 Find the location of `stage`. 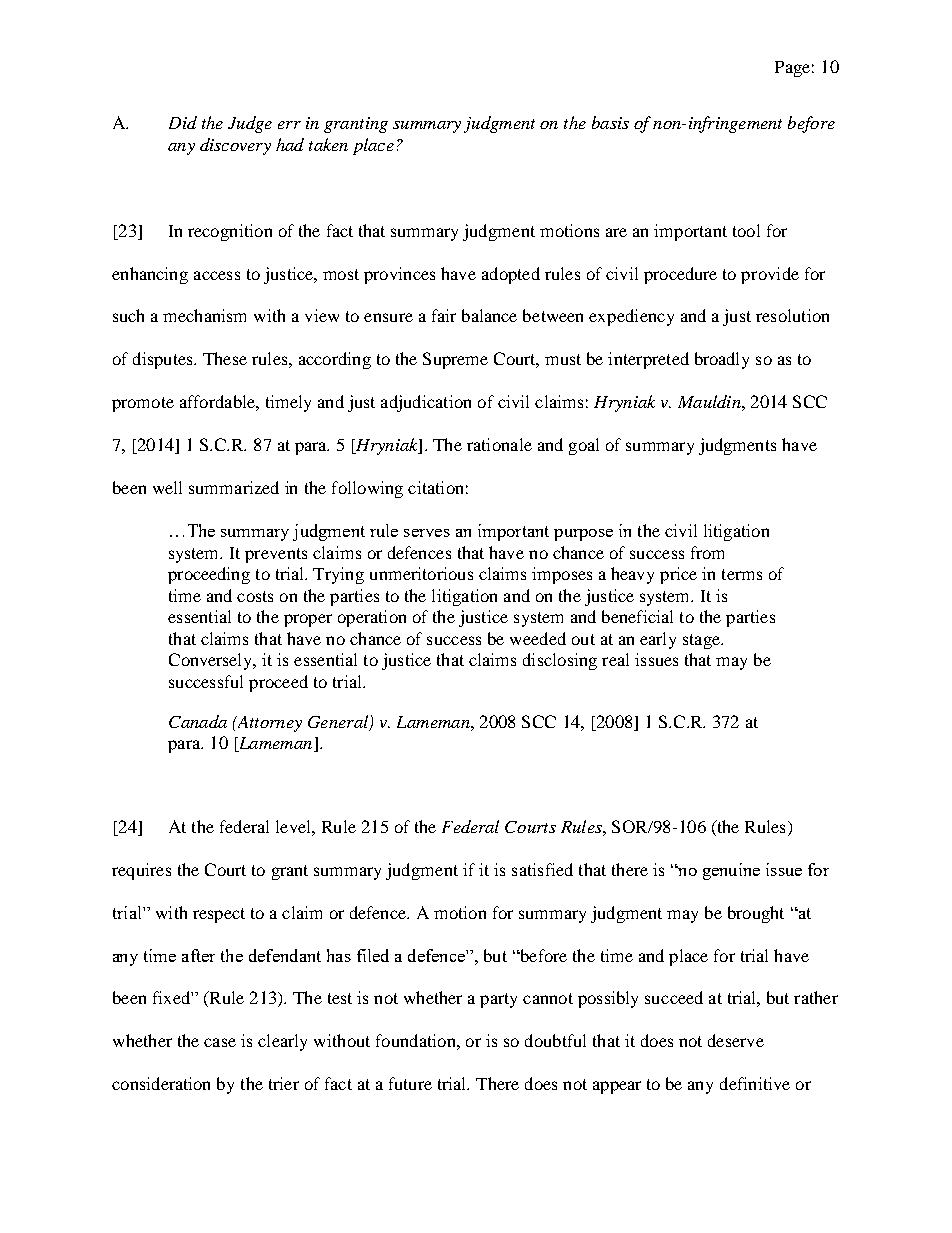

stage is located at coordinates (702, 641).
